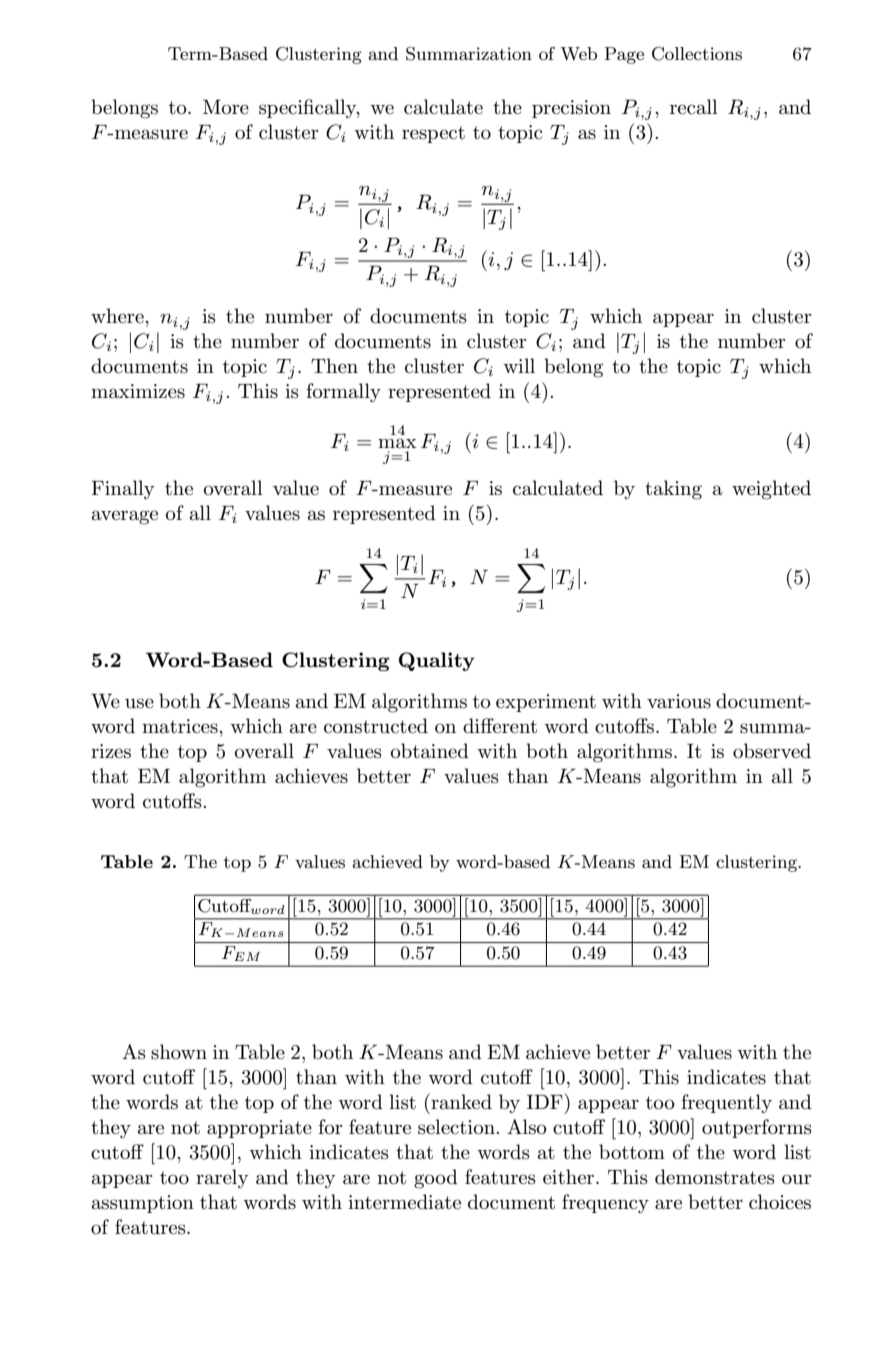  I want to click on taking, so click(673, 490).
